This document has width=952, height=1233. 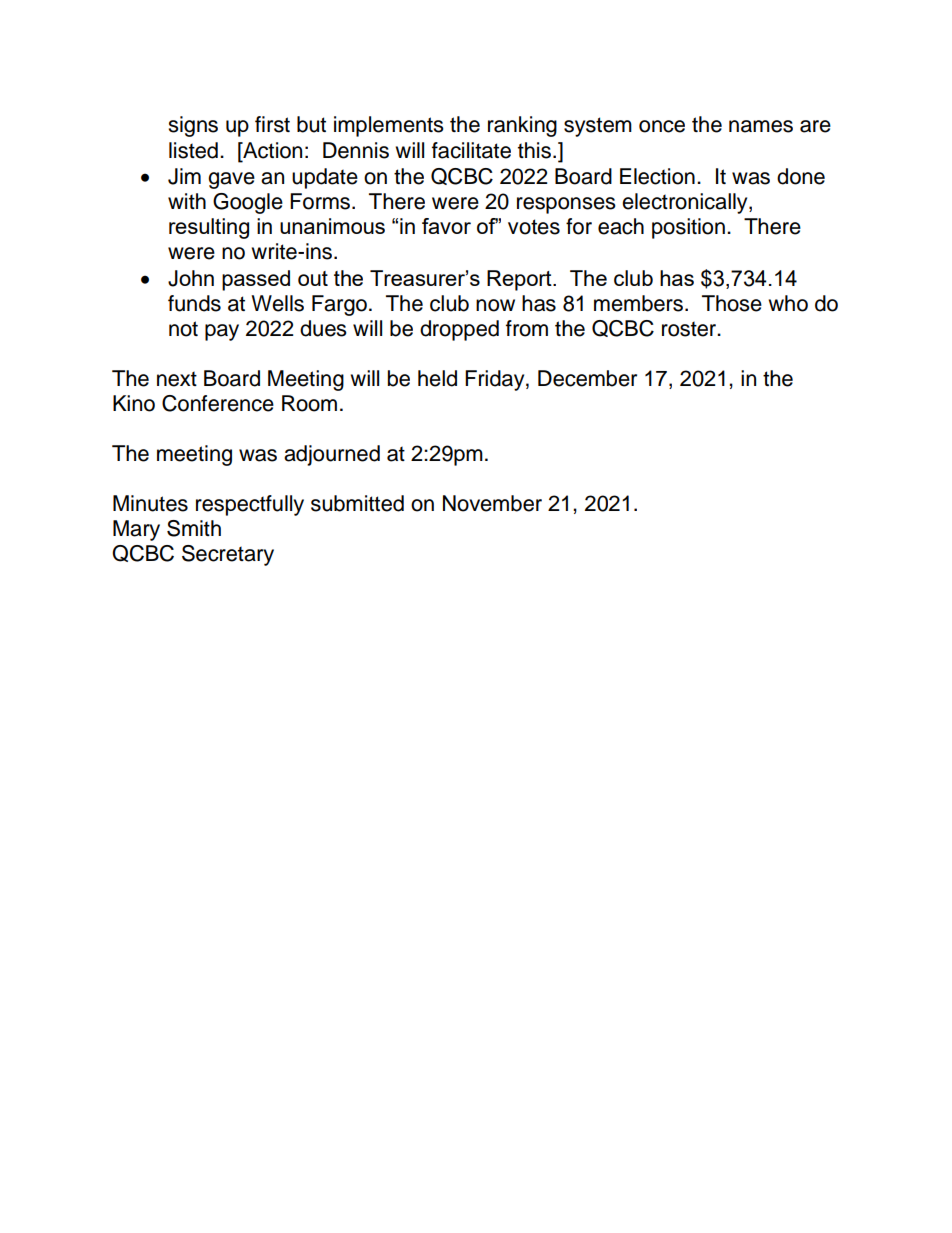 What do you see at coordinates (228, 555) in the document?
I see `Secretary` at bounding box center [228, 555].
